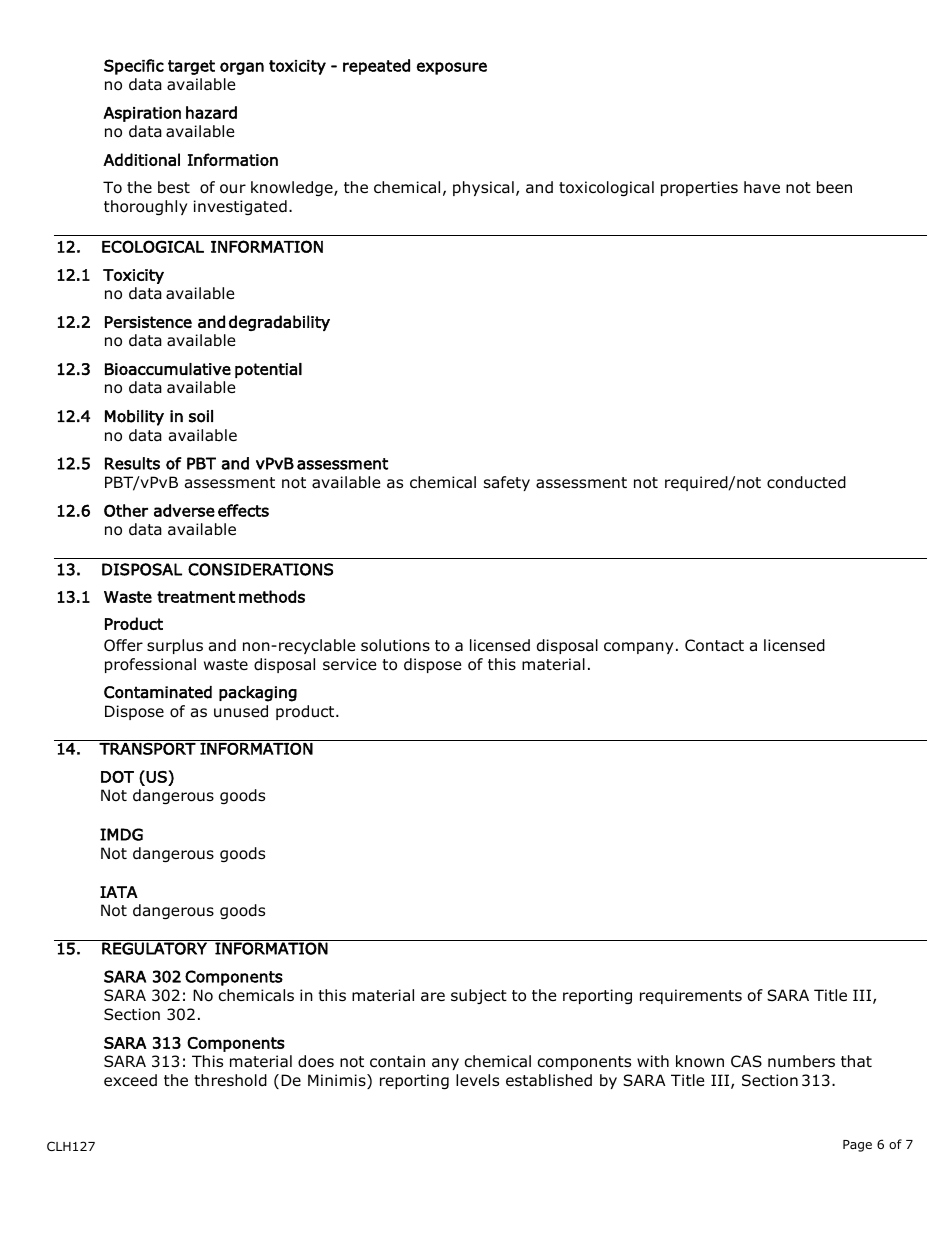 The height and width of the image is (1233, 952). I want to click on requirements, so click(691, 996).
